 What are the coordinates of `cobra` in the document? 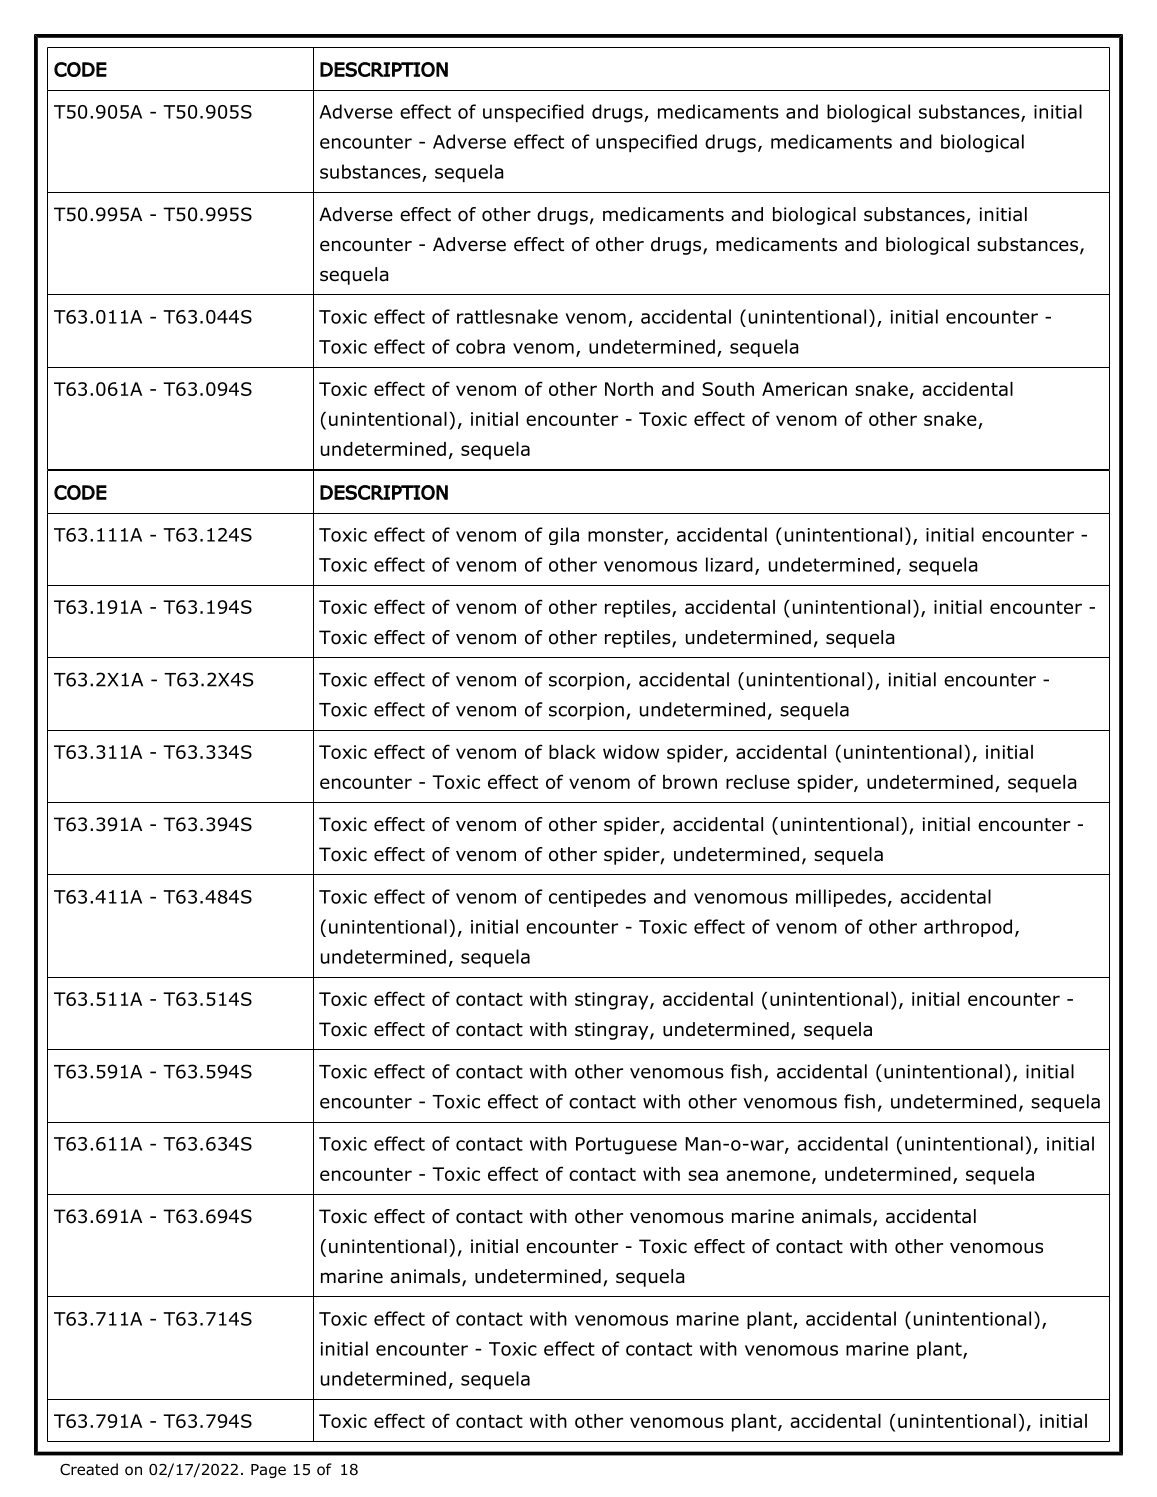 It's located at (480, 346).
